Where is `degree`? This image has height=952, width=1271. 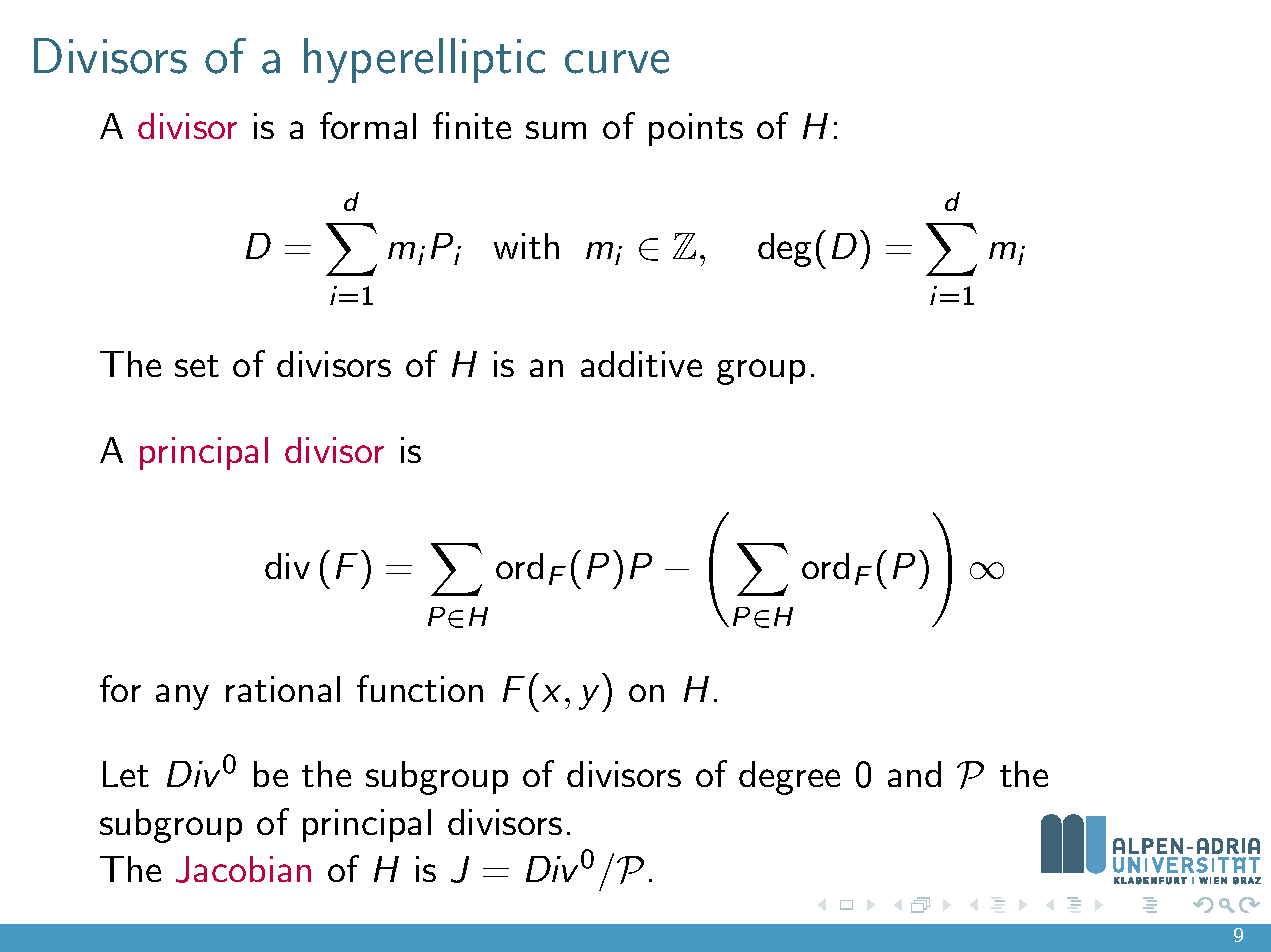 degree is located at coordinates (789, 778).
